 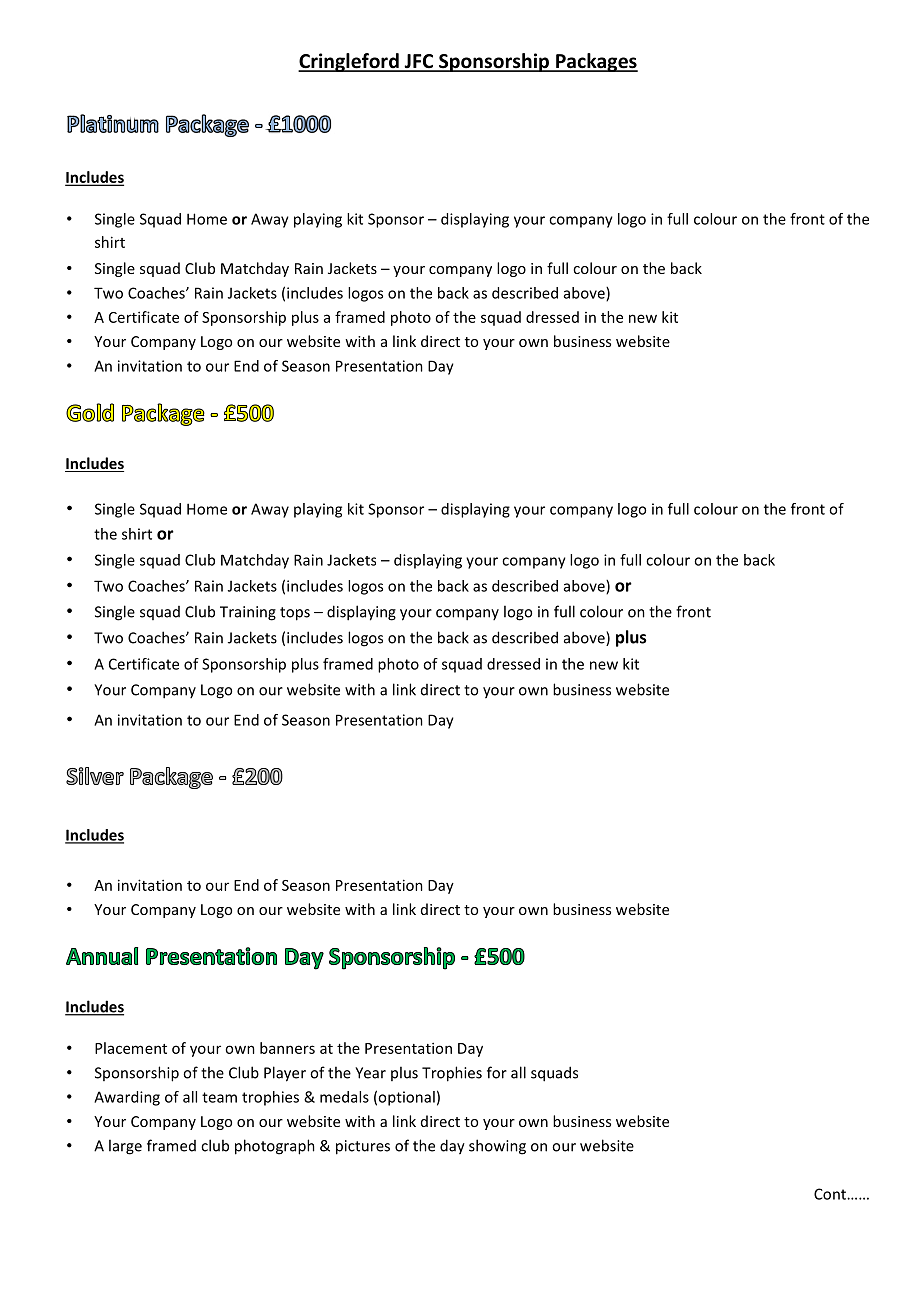 What do you see at coordinates (295, 614) in the image?
I see `tops` at bounding box center [295, 614].
